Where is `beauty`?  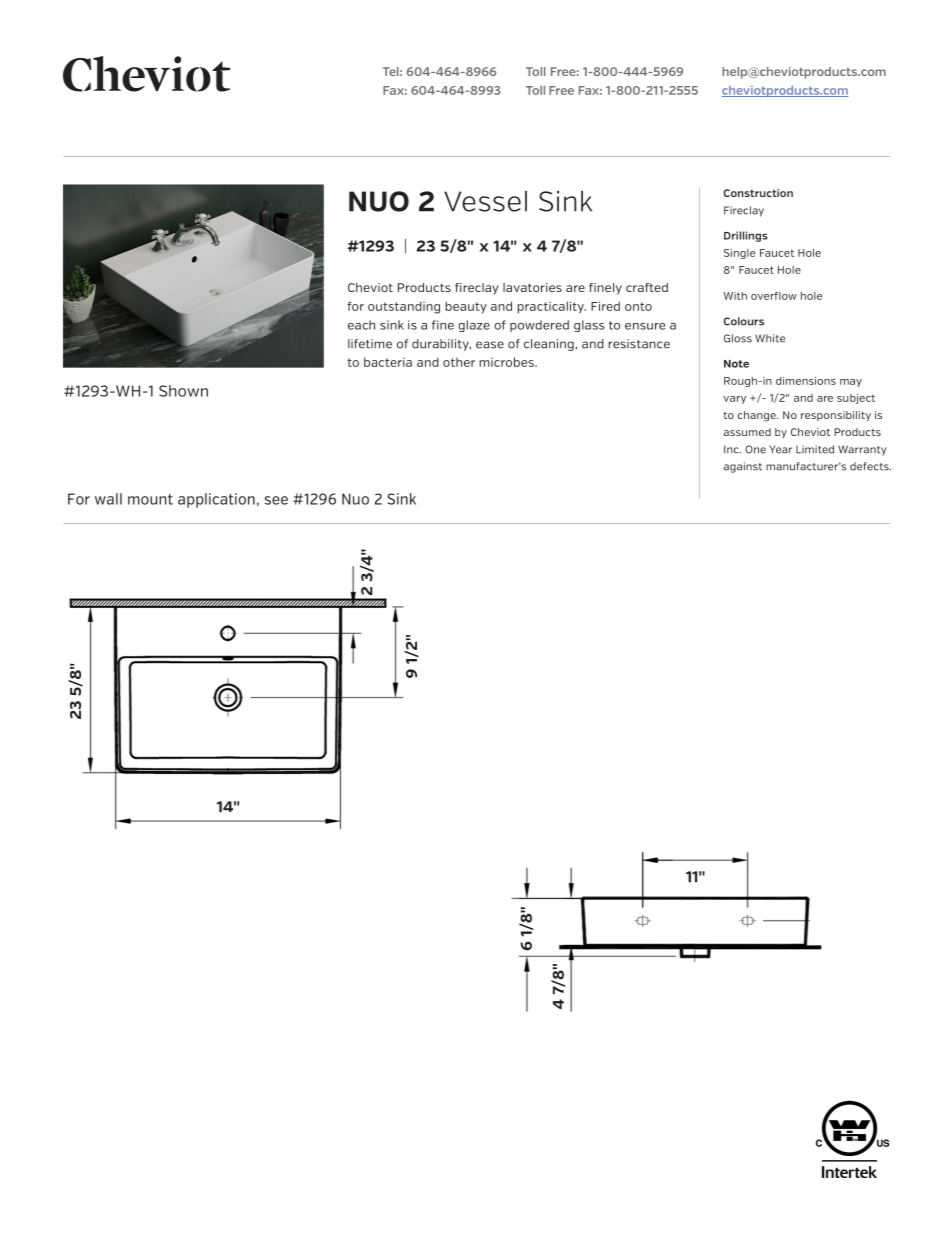 beauty is located at coordinates (466, 307).
